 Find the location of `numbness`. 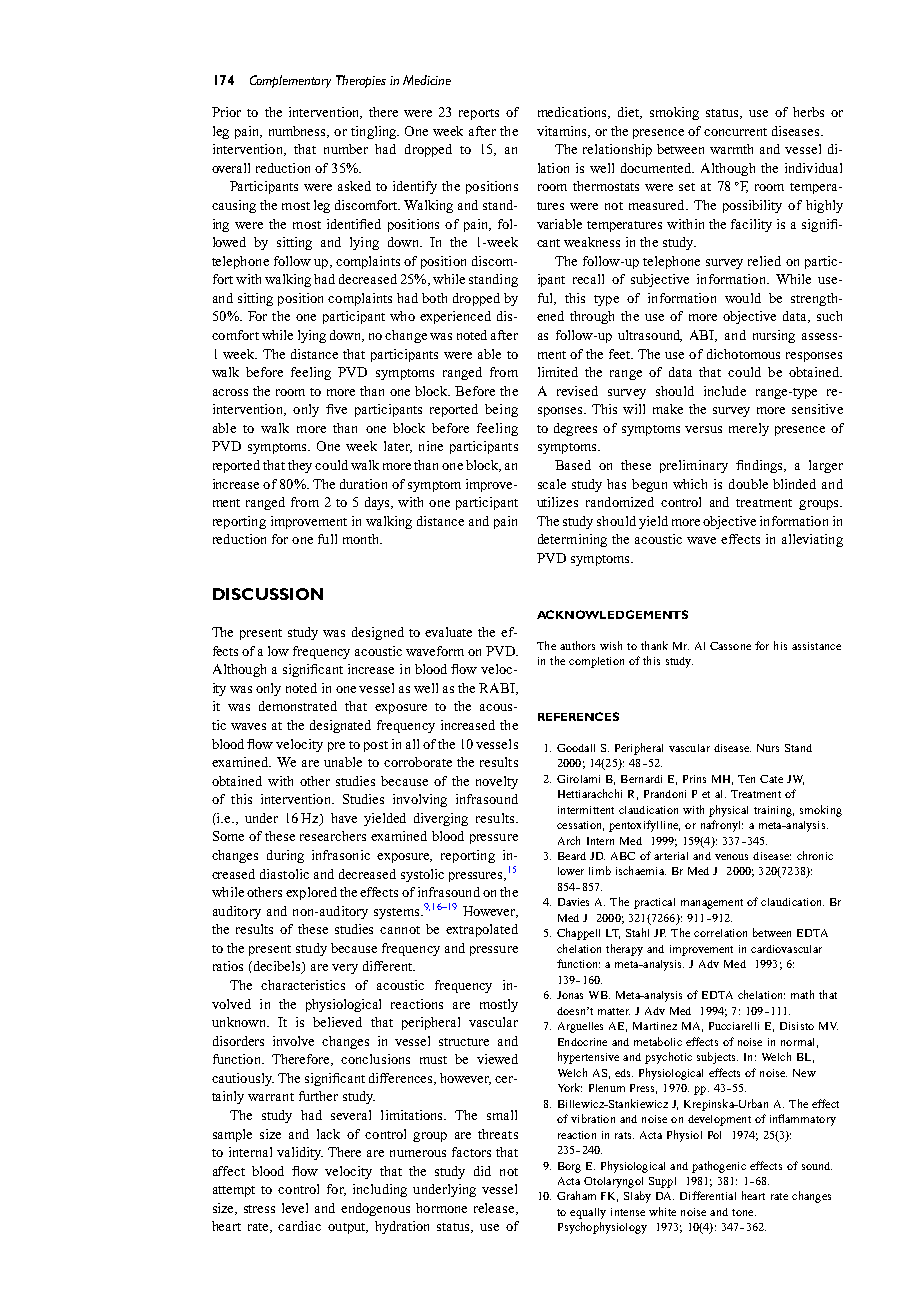

numbness is located at coordinates (298, 132).
